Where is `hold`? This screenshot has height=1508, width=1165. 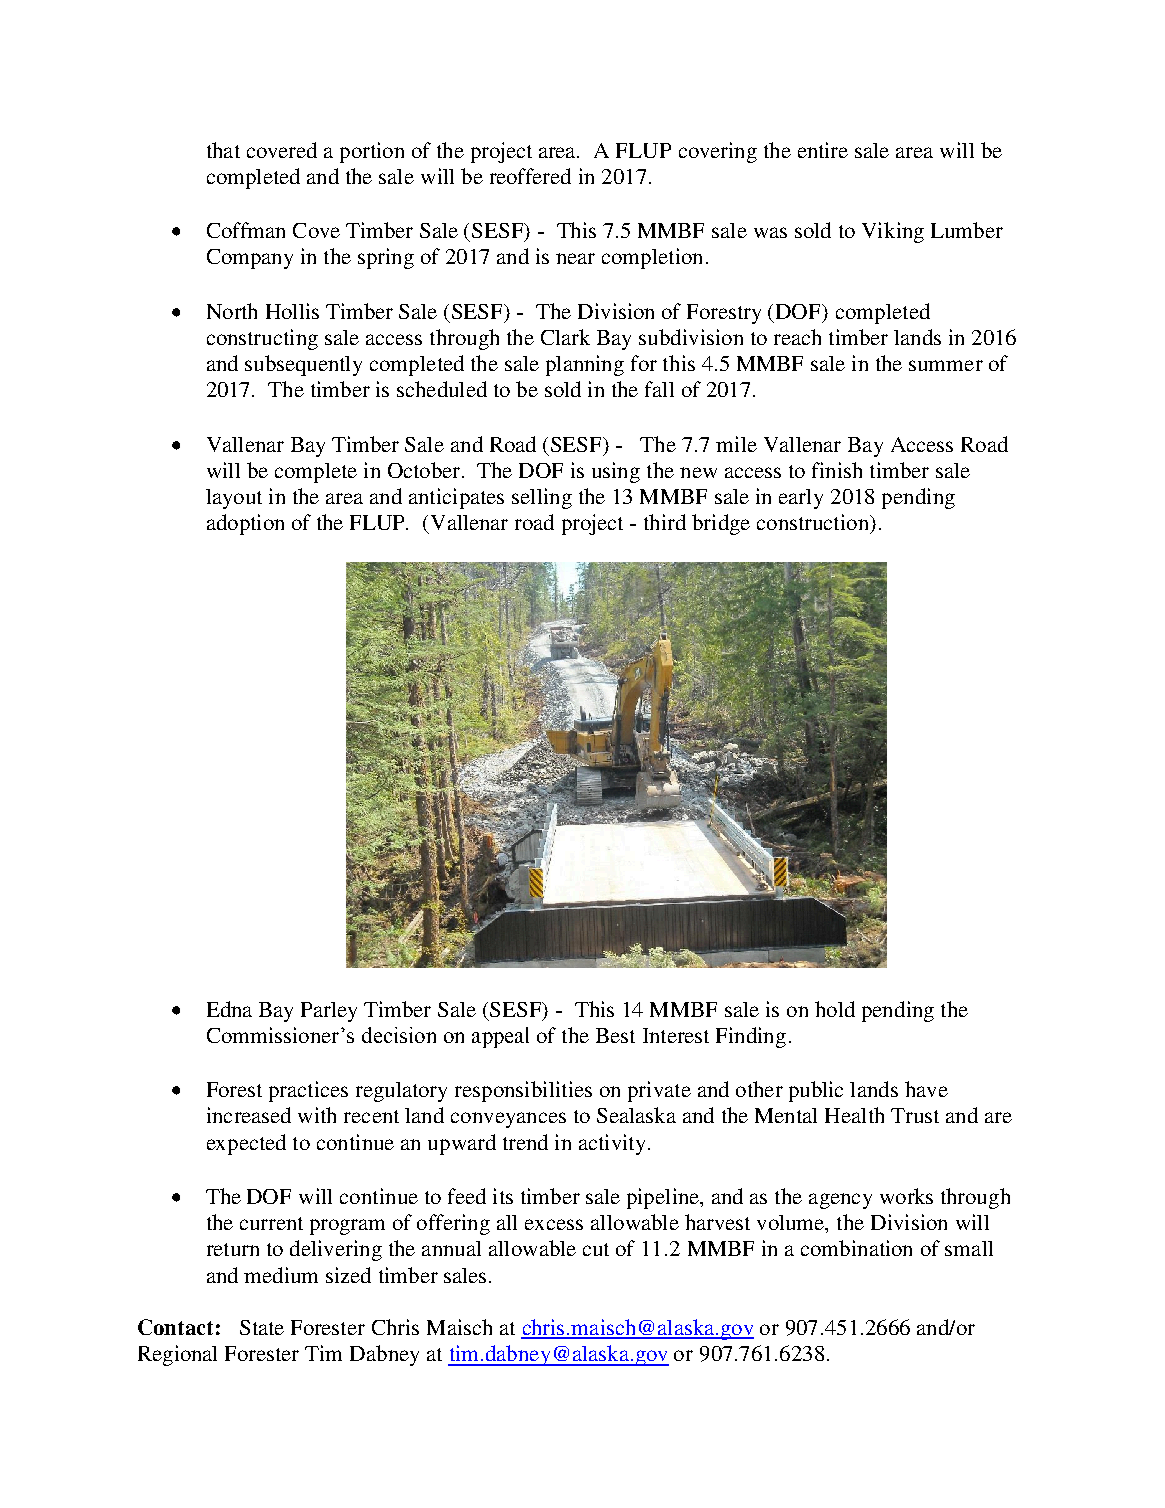 hold is located at coordinates (835, 1009).
